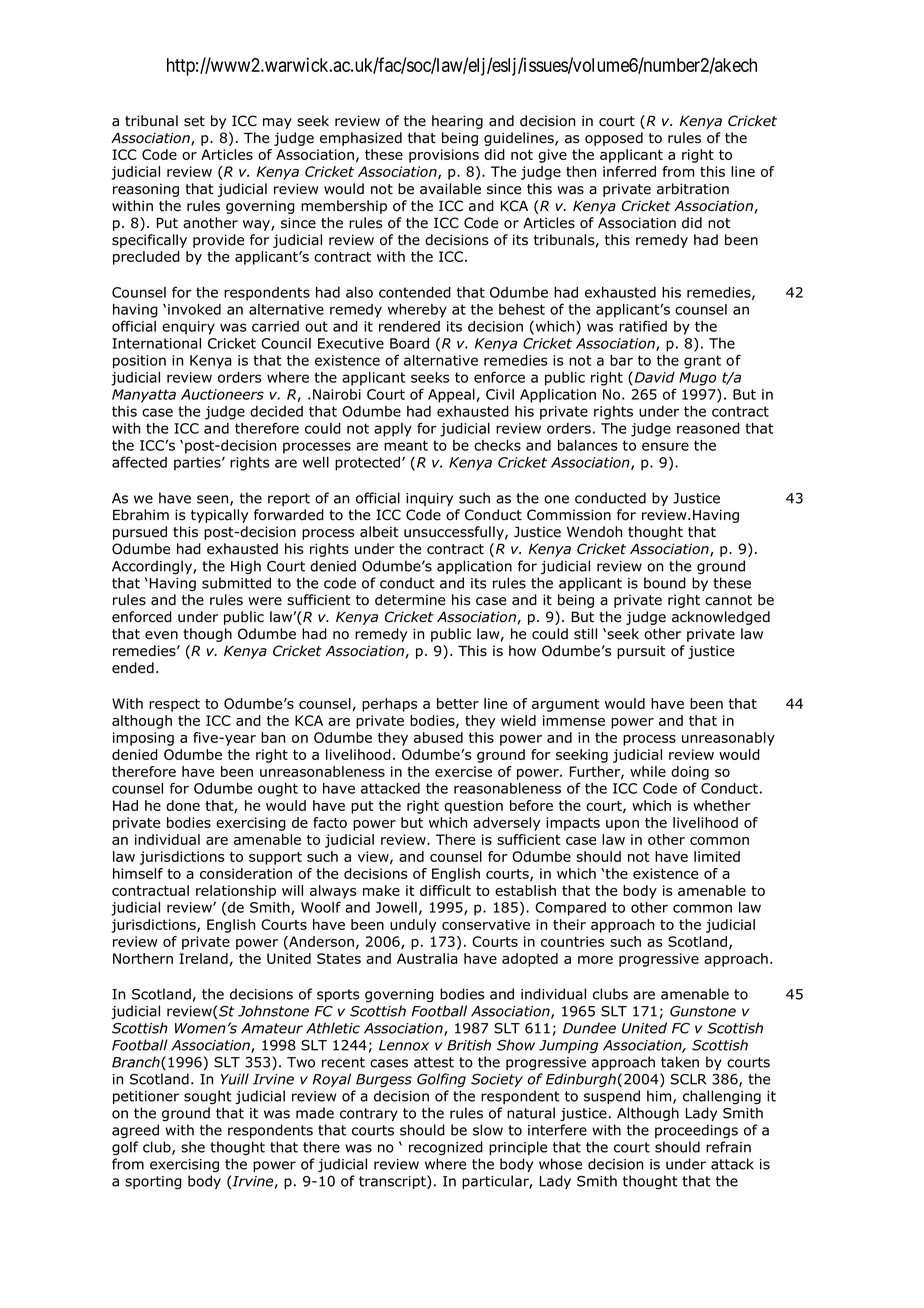 This screenshot has width=924, height=1308. Describe the element at coordinates (629, 171) in the screenshot. I see `inferred` at that location.
